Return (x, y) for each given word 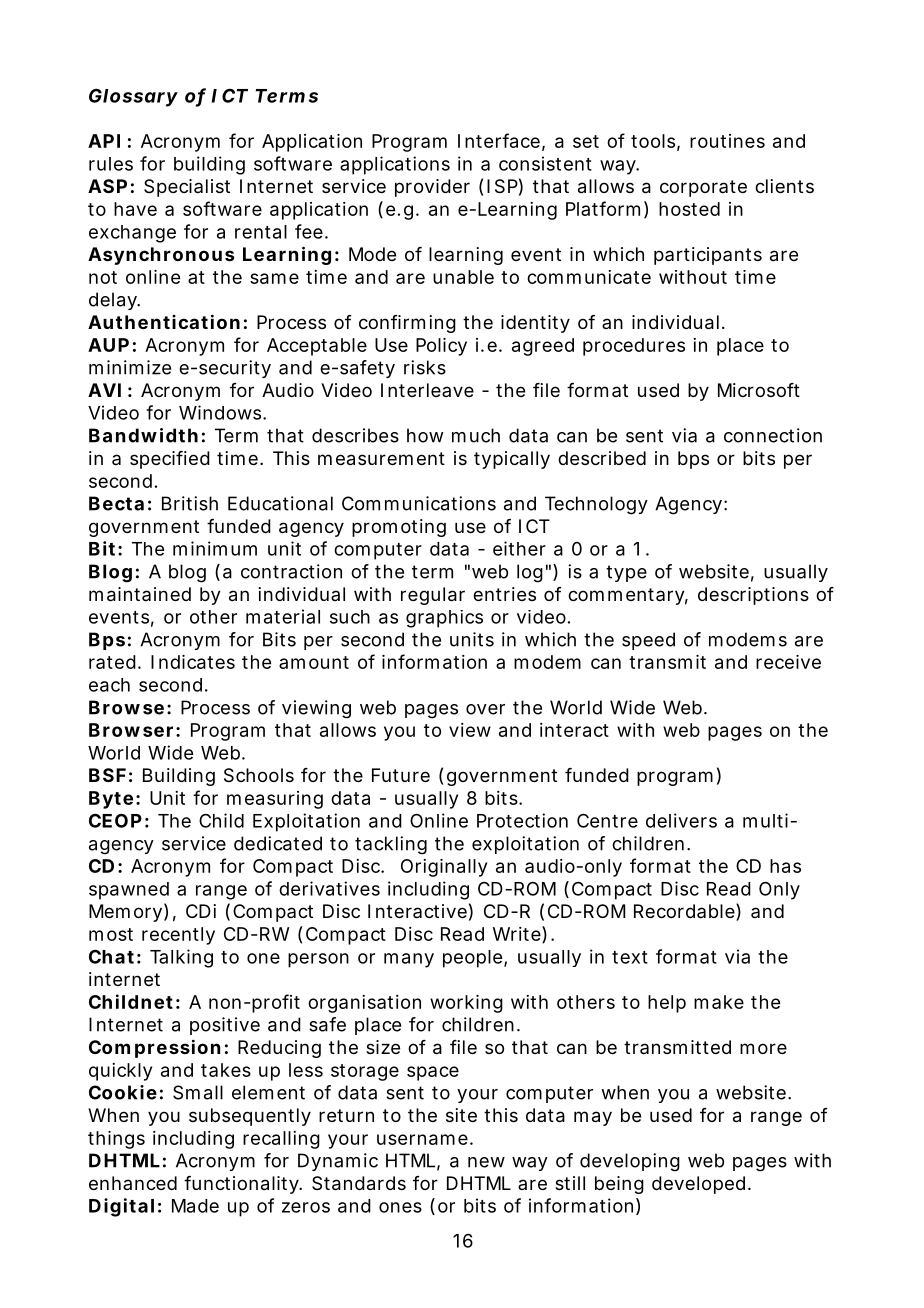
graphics (444, 619)
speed (648, 641)
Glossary (133, 97)
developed (701, 1185)
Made (195, 1206)
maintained (140, 594)
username (425, 1139)
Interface (501, 141)
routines (727, 141)
